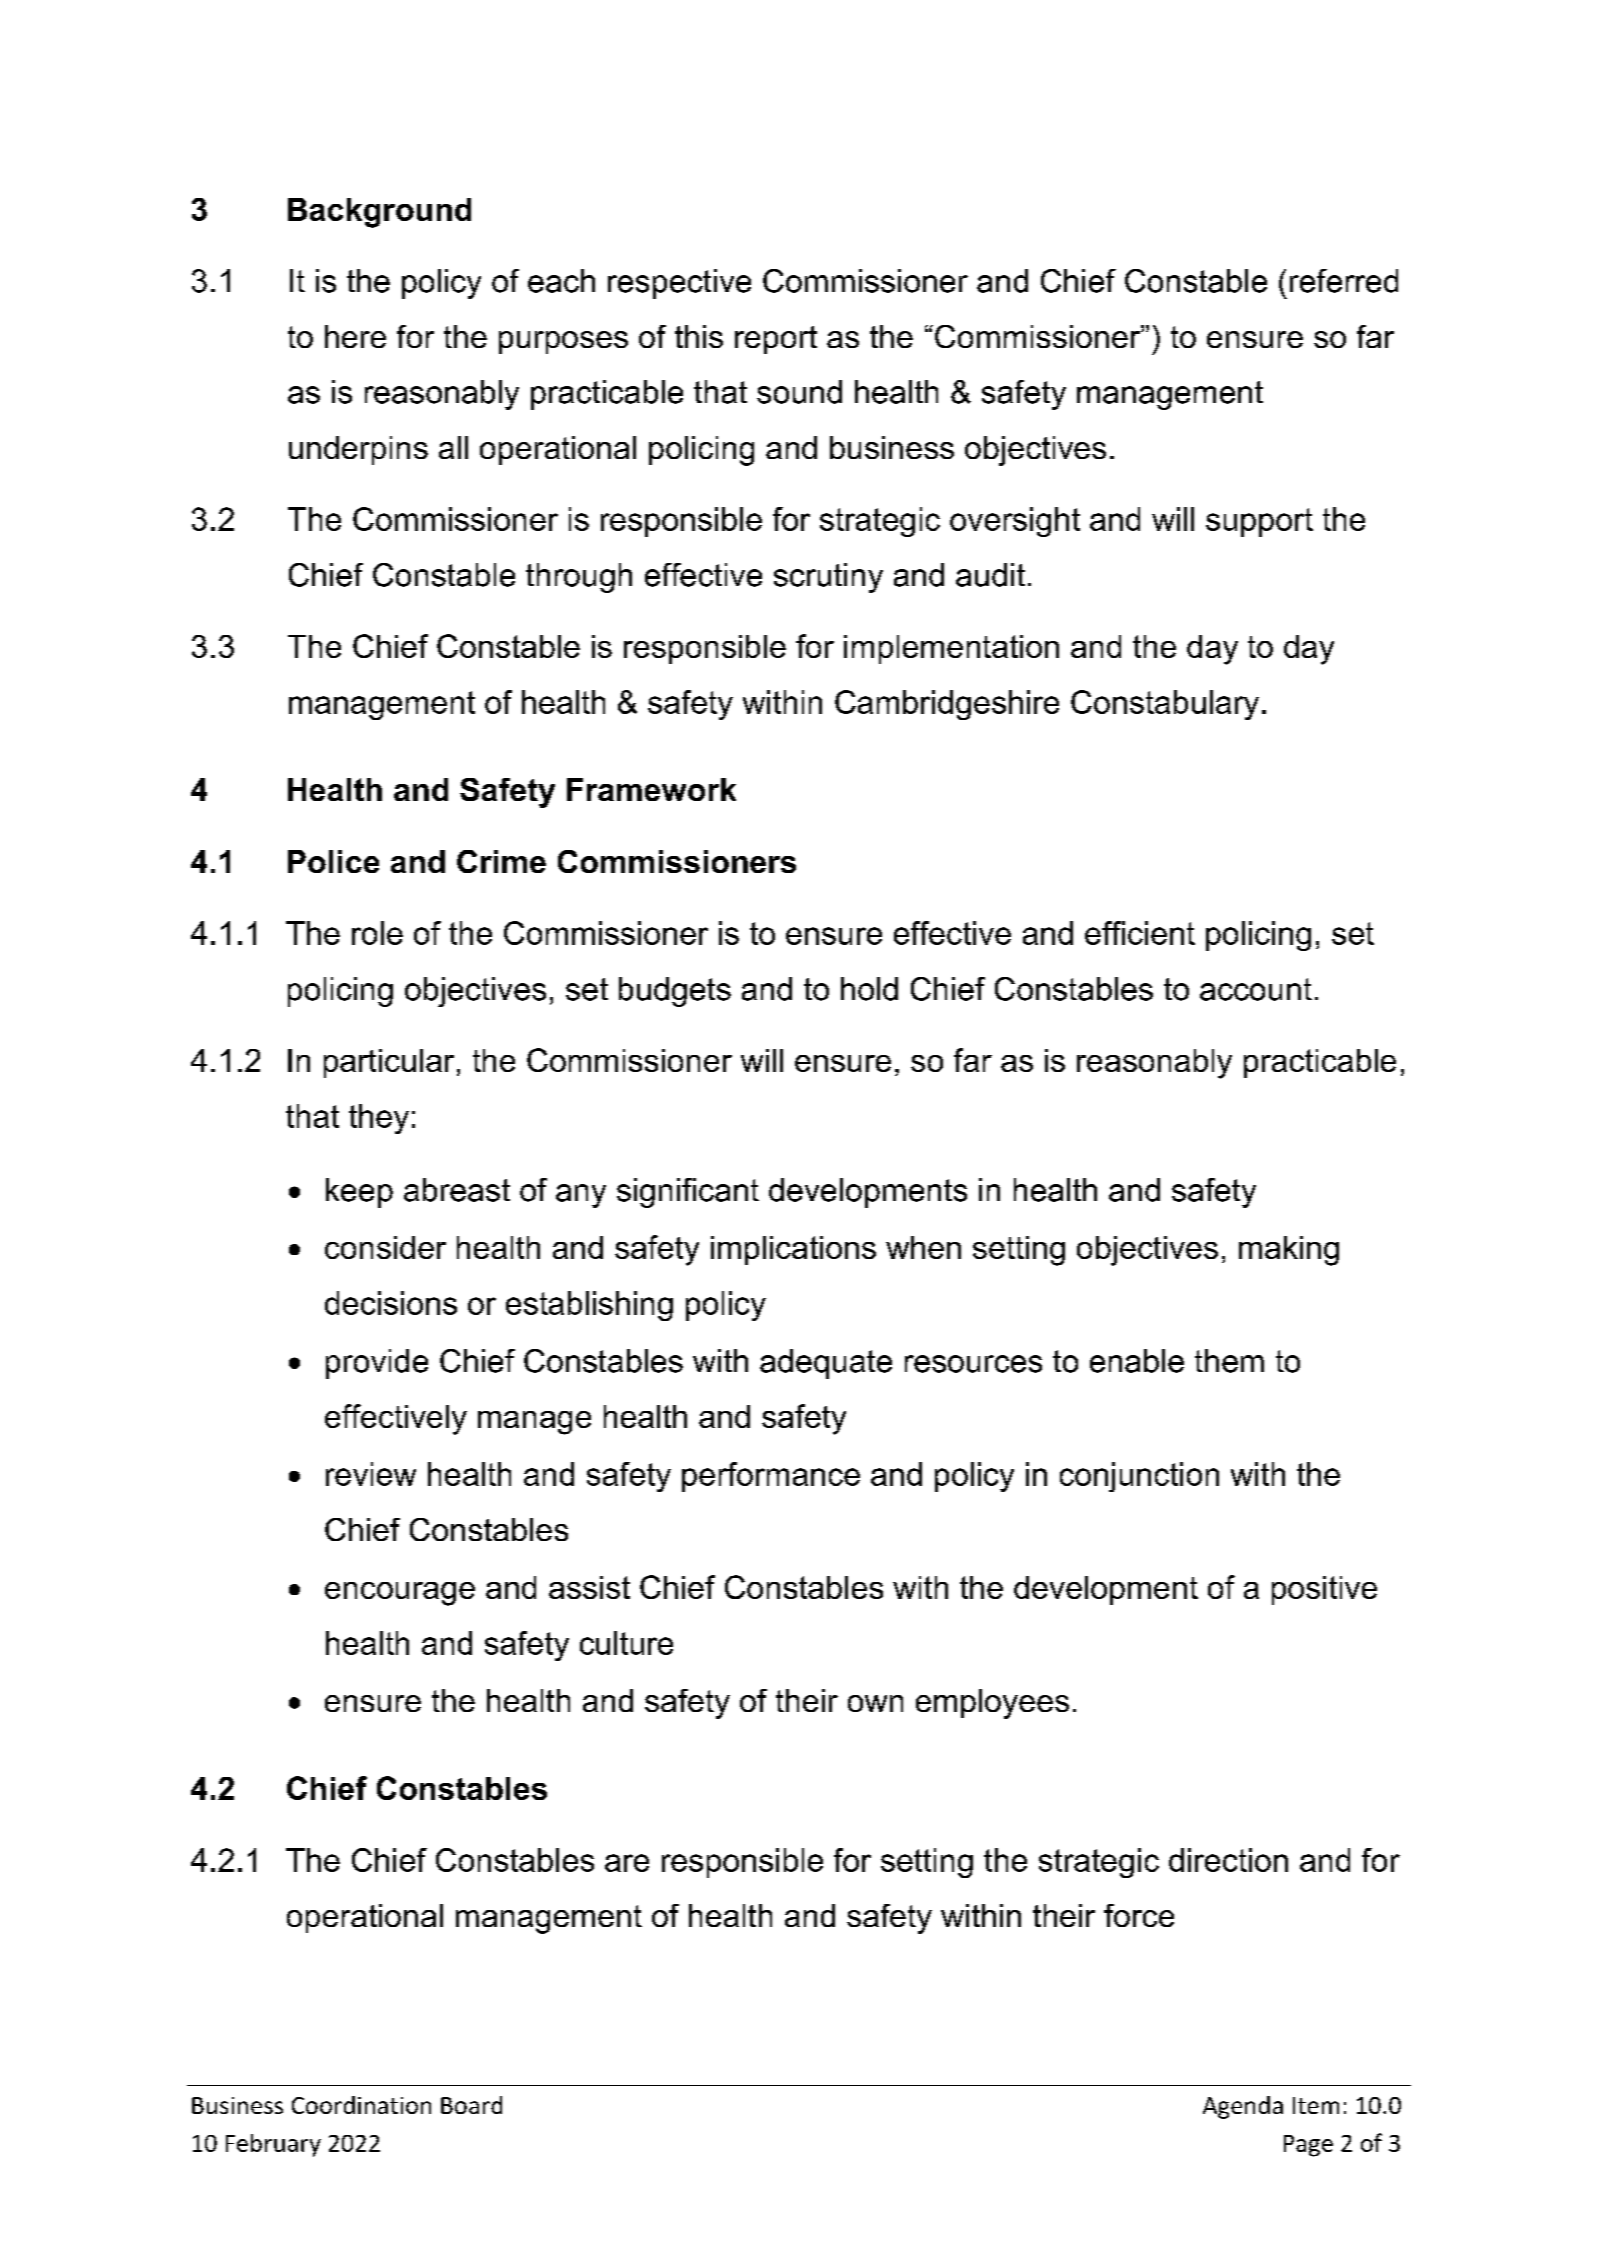  What do you see at coordinates (875, 1703) in the image?
I see `own` at bounding box center [875, 1703].
